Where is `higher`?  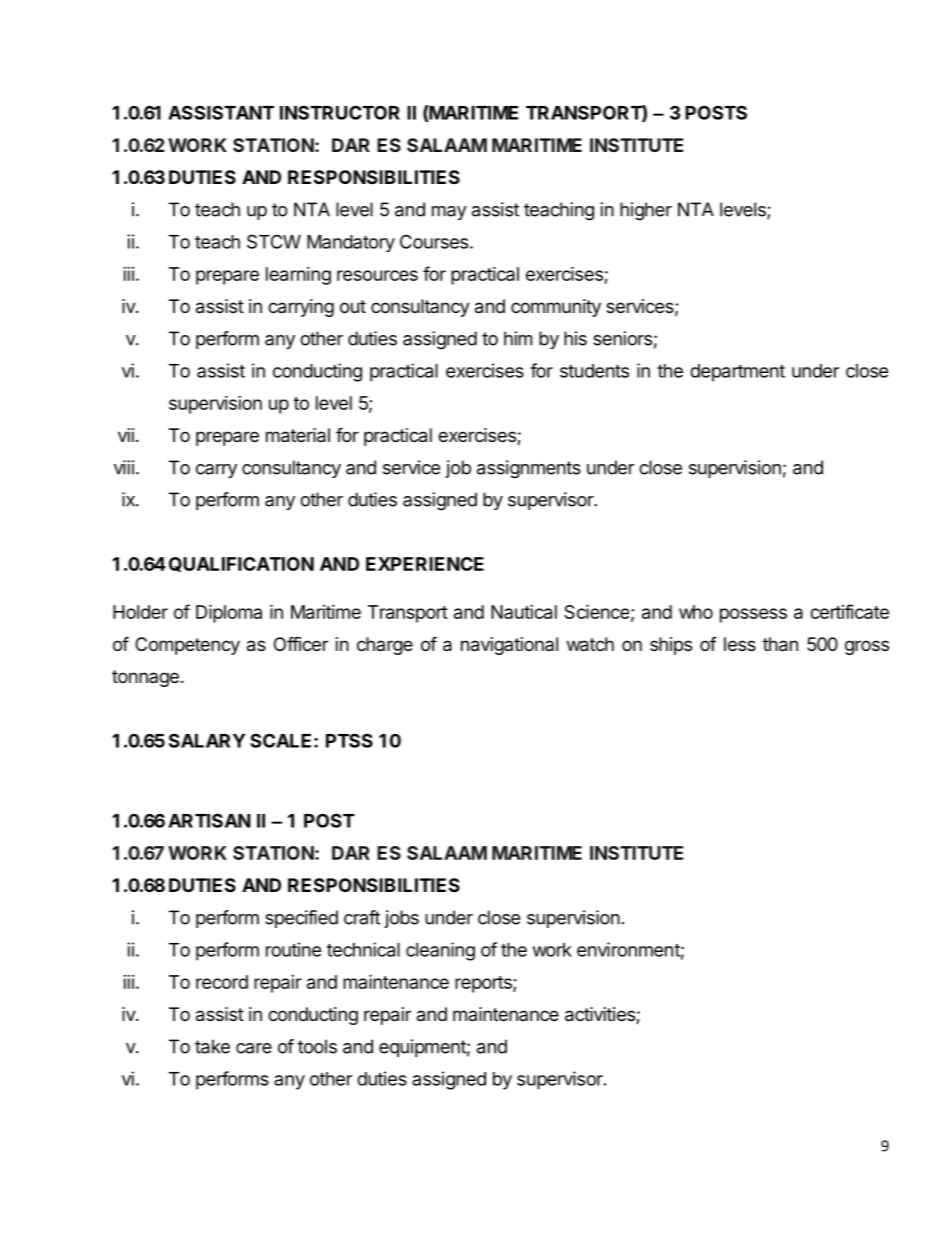 higher is located at coordinates (646, 211).
